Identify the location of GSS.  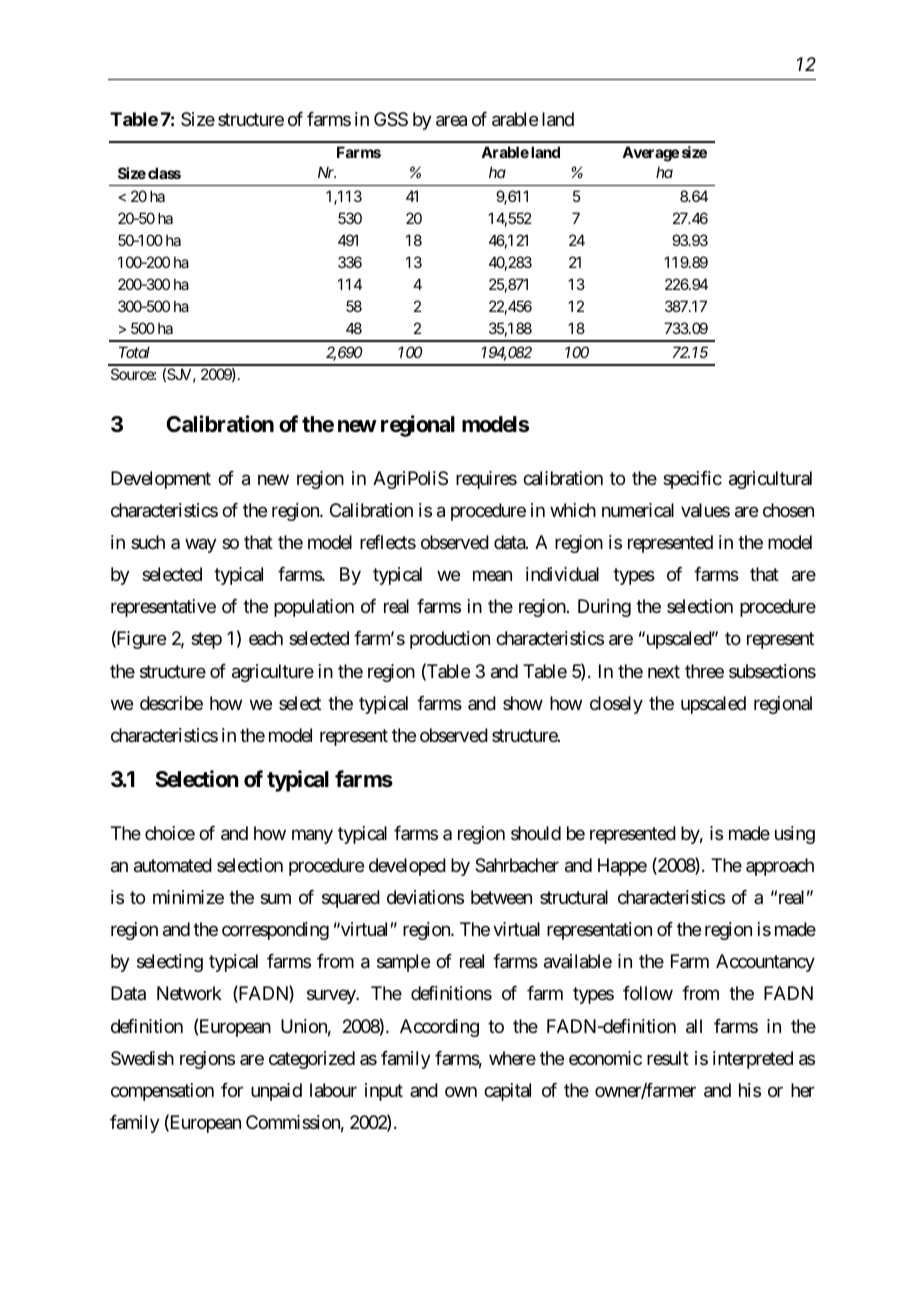
(391, 119).
